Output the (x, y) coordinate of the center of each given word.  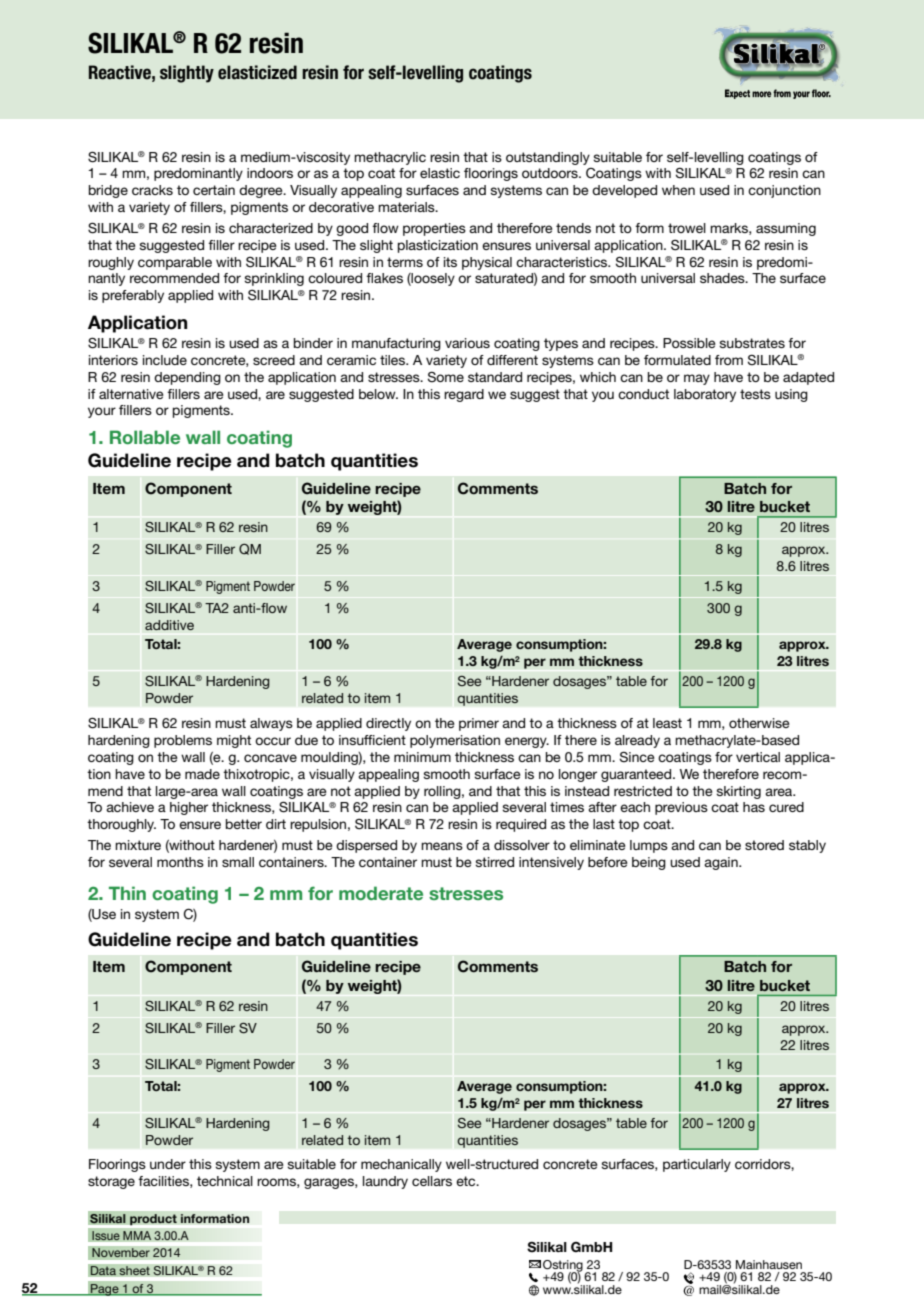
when (678, 190)
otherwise (759, 723)
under (168, 1164)
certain (214, 190)
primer (479, 724)
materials (407, 207)
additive (169, 625)
